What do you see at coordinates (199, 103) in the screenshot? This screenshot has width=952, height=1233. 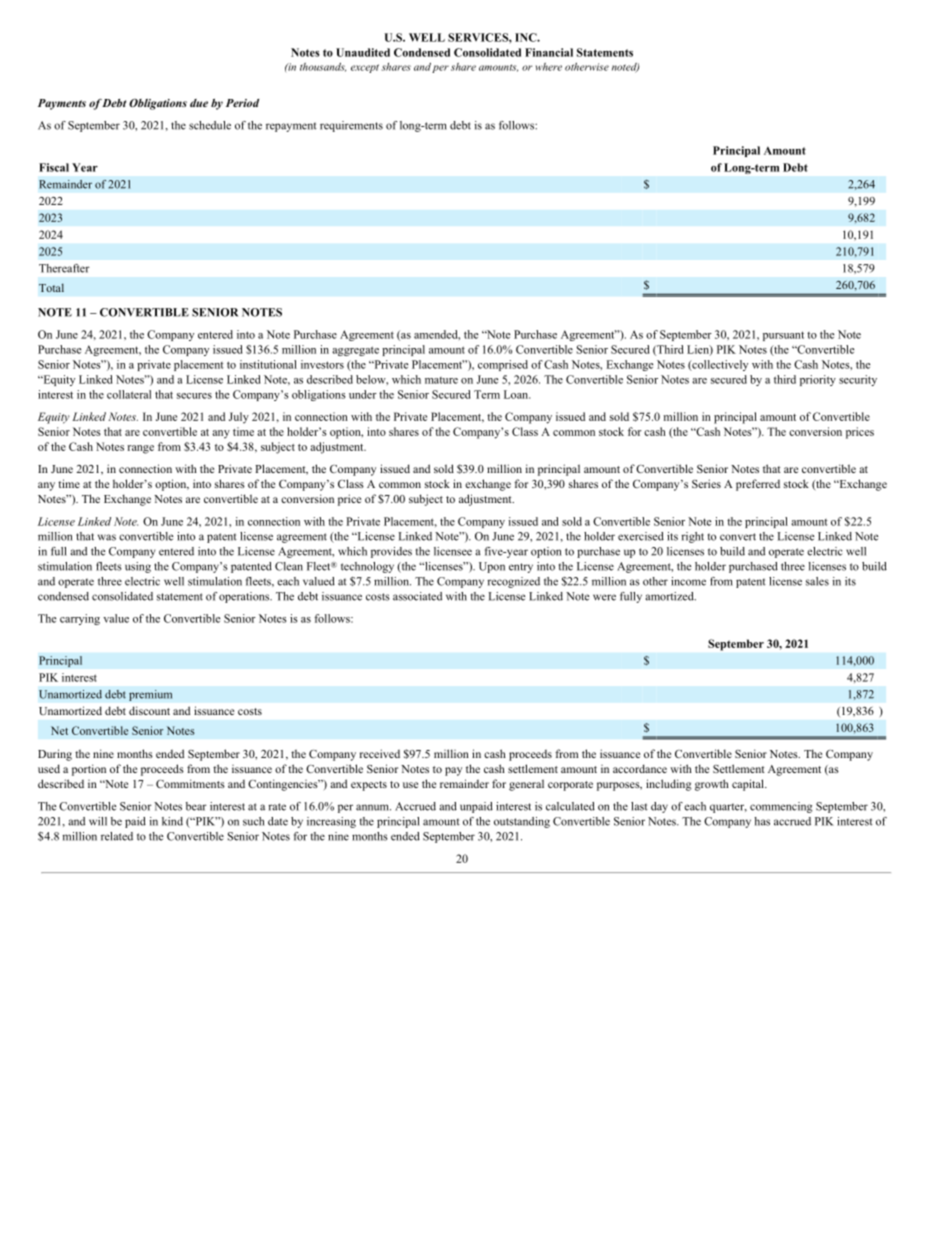 I see `due` at bounding box center [199, 103].
